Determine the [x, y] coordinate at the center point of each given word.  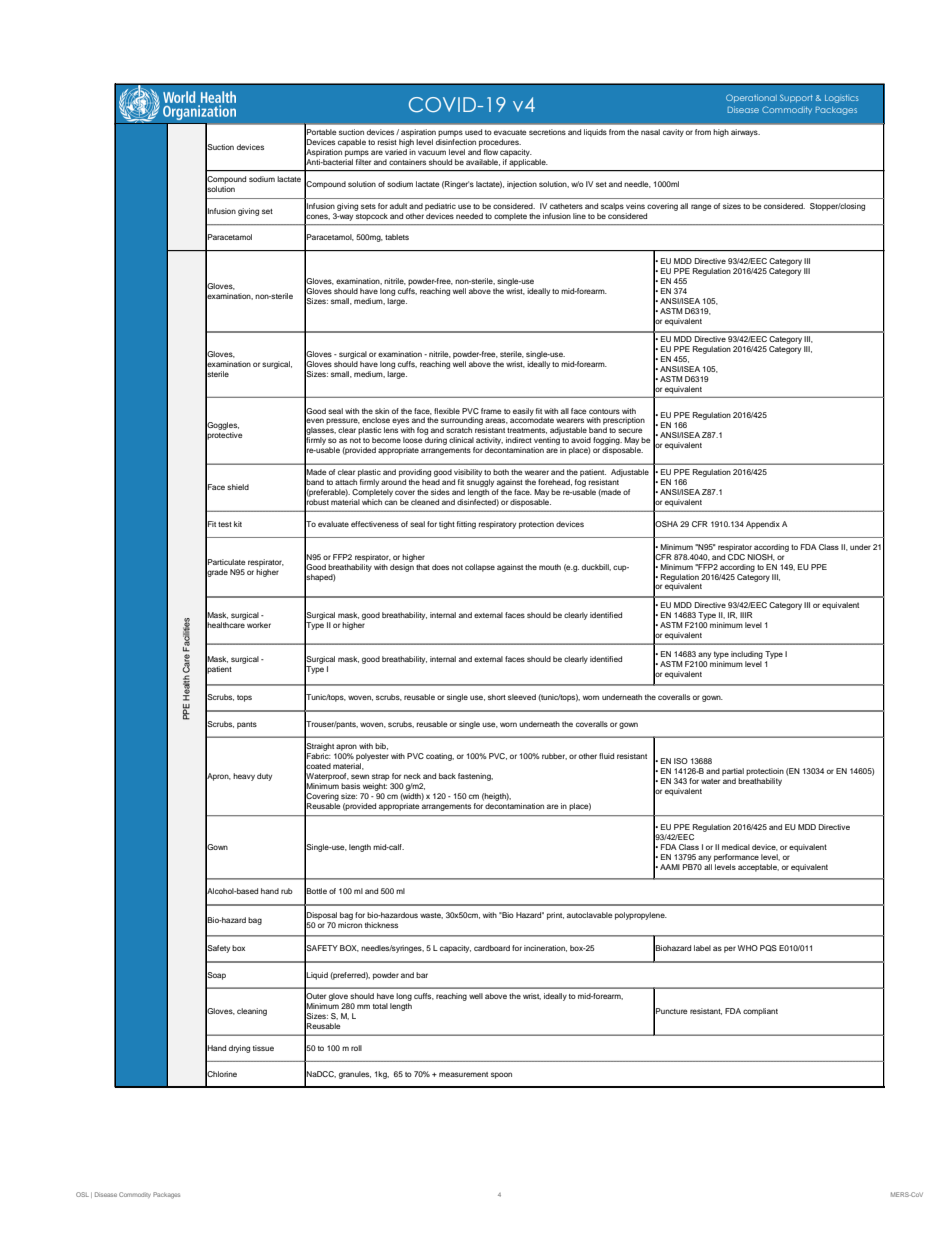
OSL [82, 1194]
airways [745, 133]
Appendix [763, 525]
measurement [463, 1074]
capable [352, 143]
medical [736, 847]
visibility [468, 474]
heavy [244, 777]
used [473, 132]
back [447, 776]
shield [238, 487]
